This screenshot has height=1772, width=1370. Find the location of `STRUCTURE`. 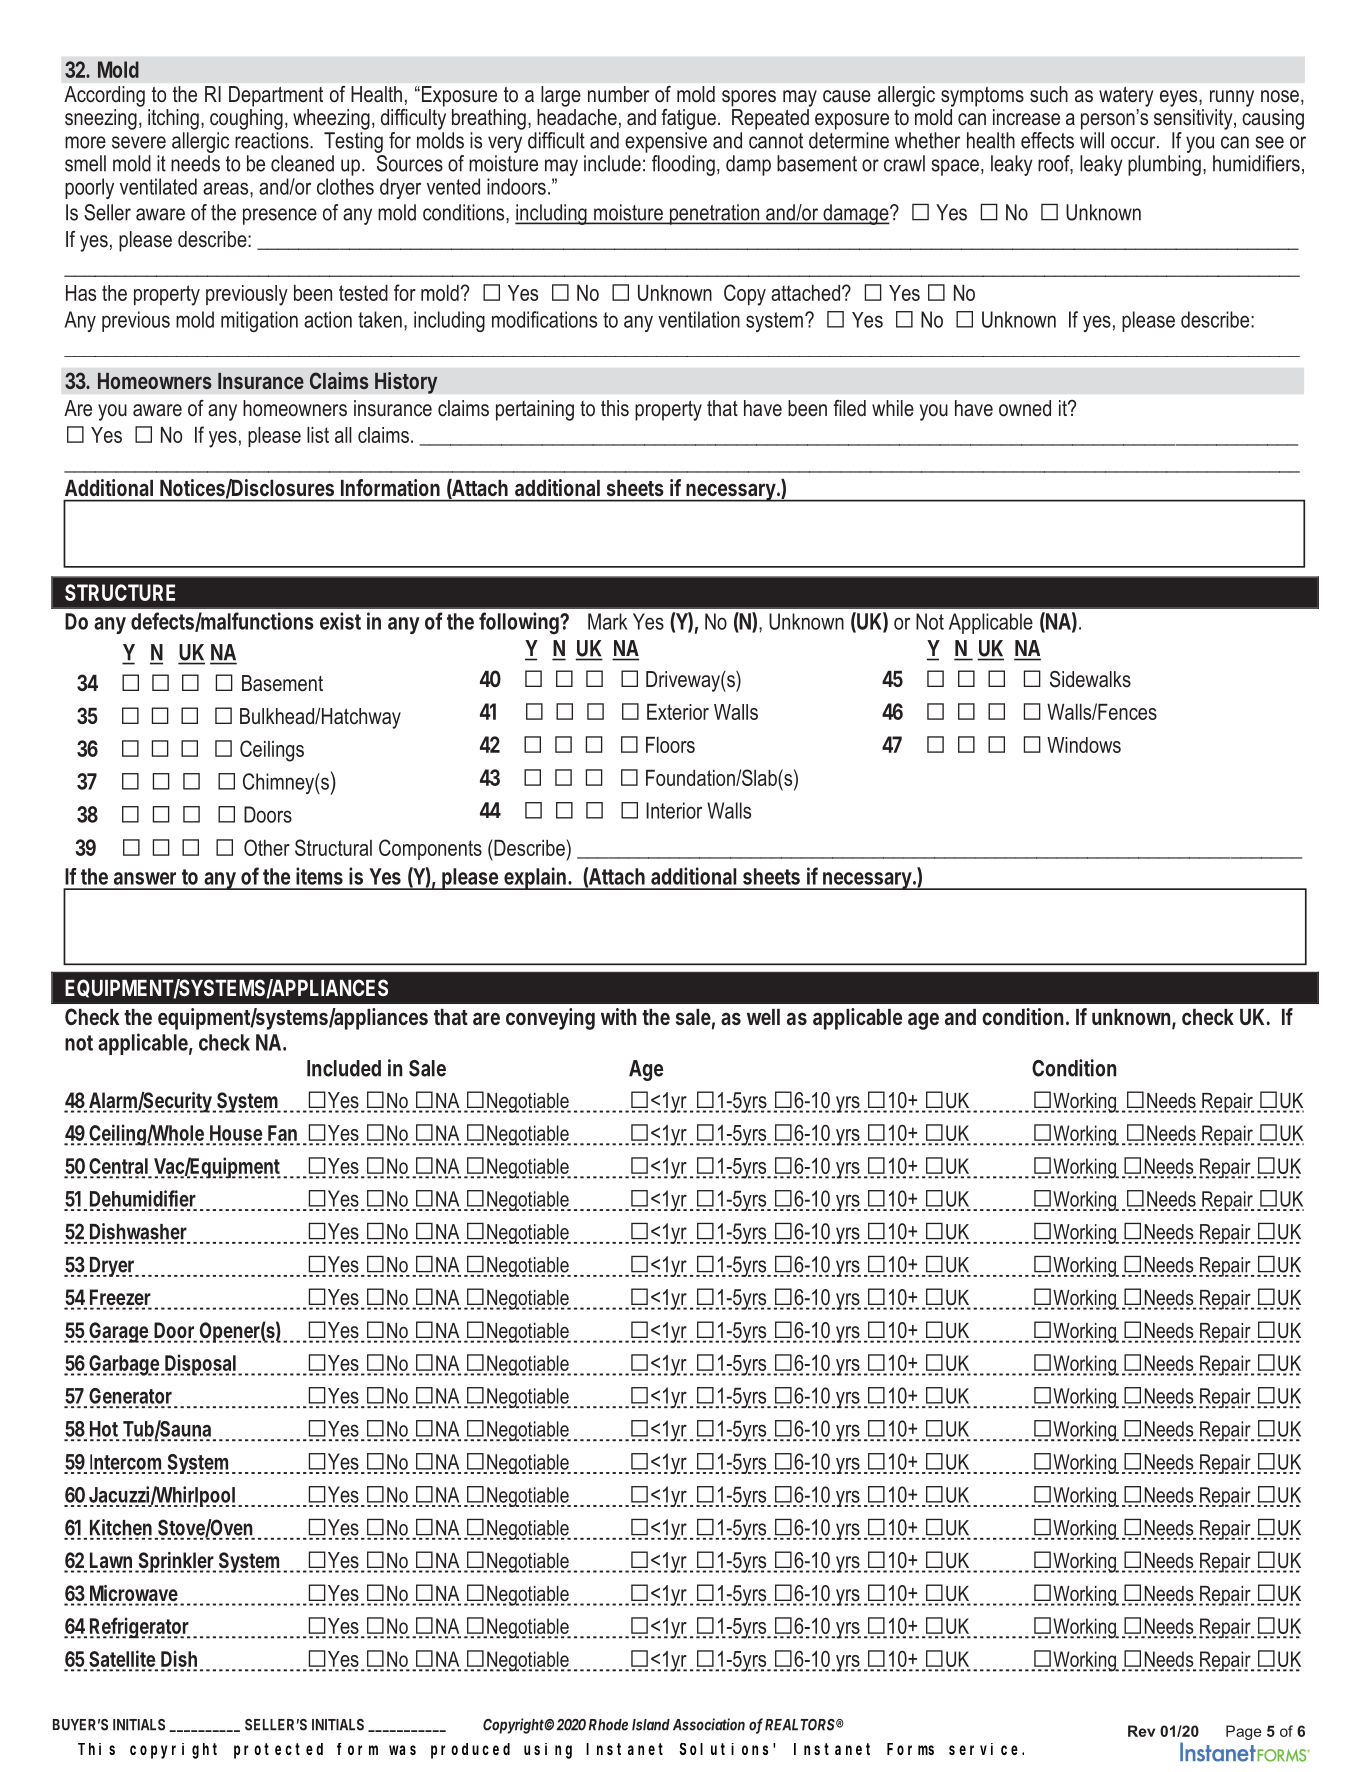

STRUCTURE is located at coordinates (120, 592).
